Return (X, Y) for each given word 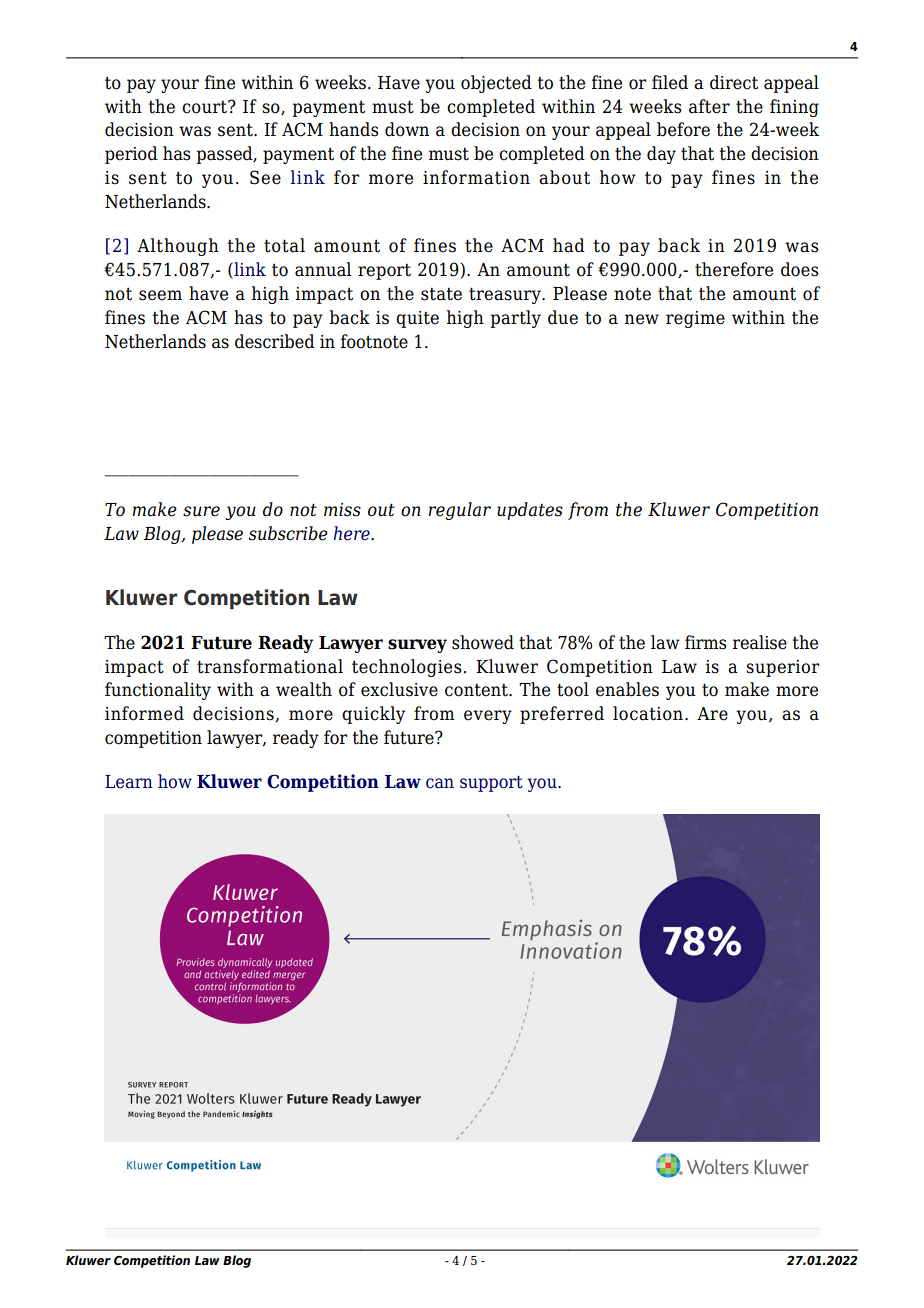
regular (459, 511)
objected (496, 84)
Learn (129, 782)
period (131, 155)
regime (695, 319)
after (709, 106)
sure (201, 511)
